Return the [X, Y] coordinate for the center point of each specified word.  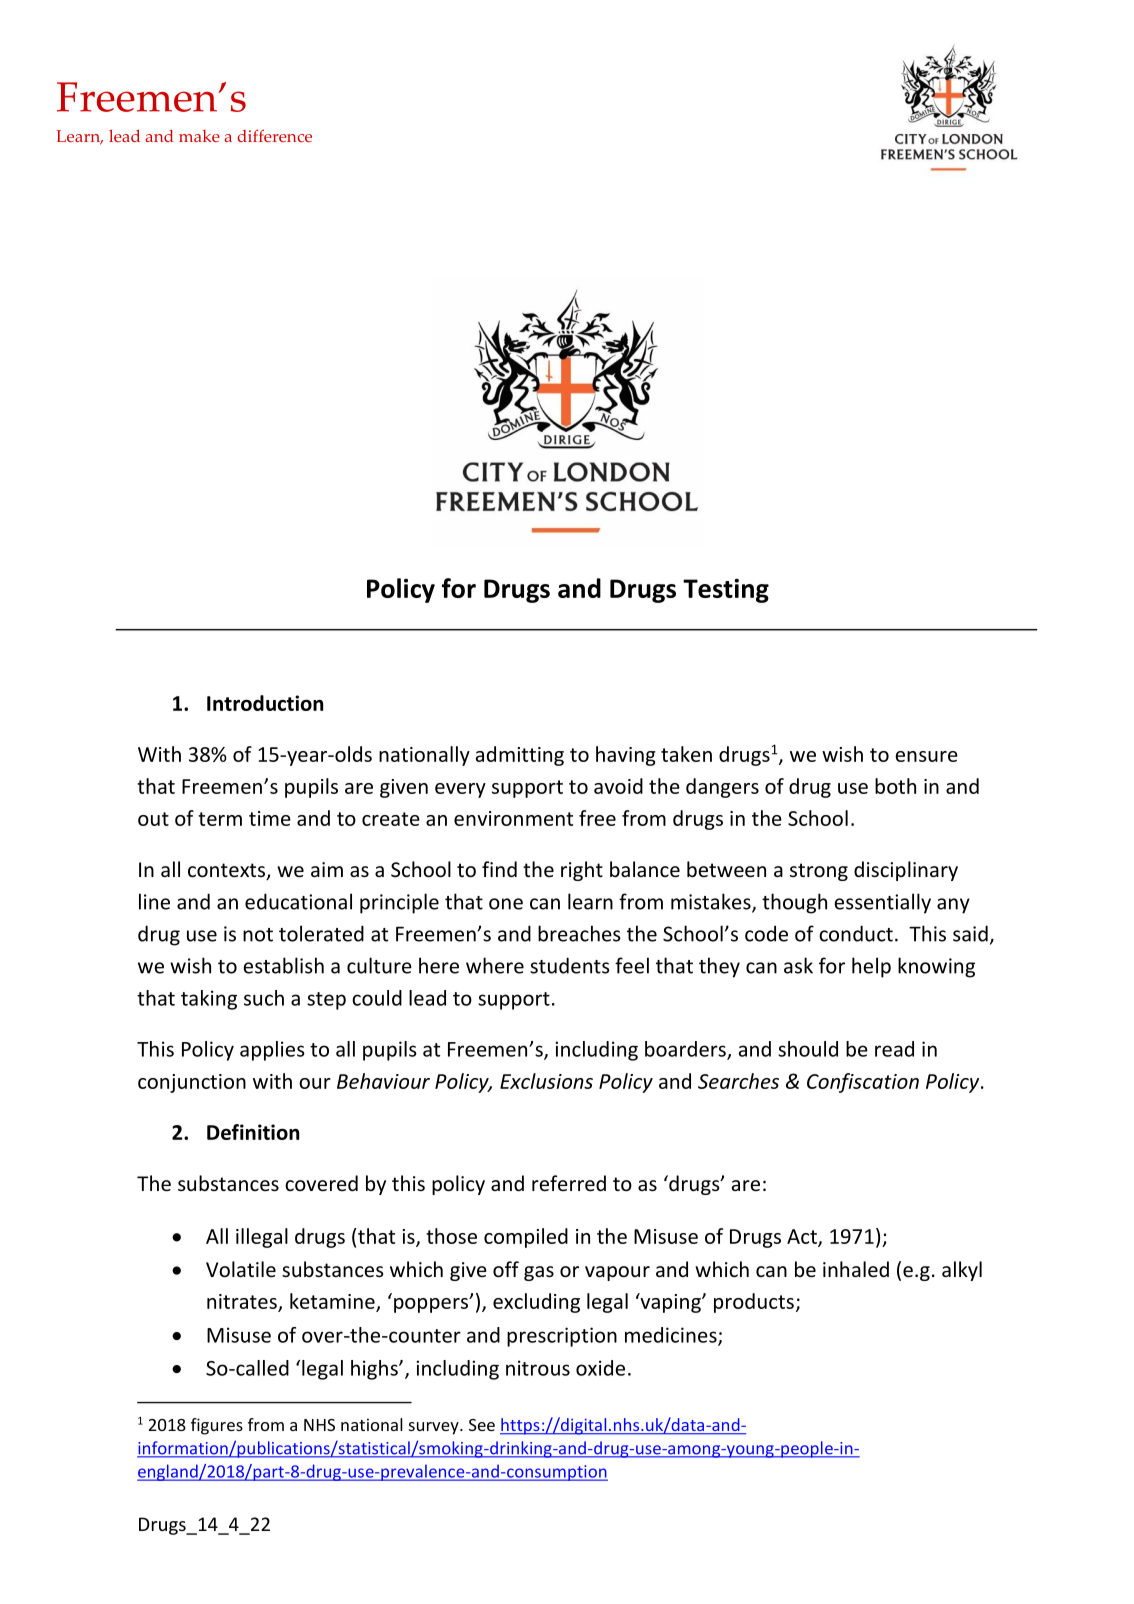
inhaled [856, 1269]
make [199, 136]
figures [217, 1426]
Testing [726, 591]
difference [274, 135]
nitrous [538, 1368]
